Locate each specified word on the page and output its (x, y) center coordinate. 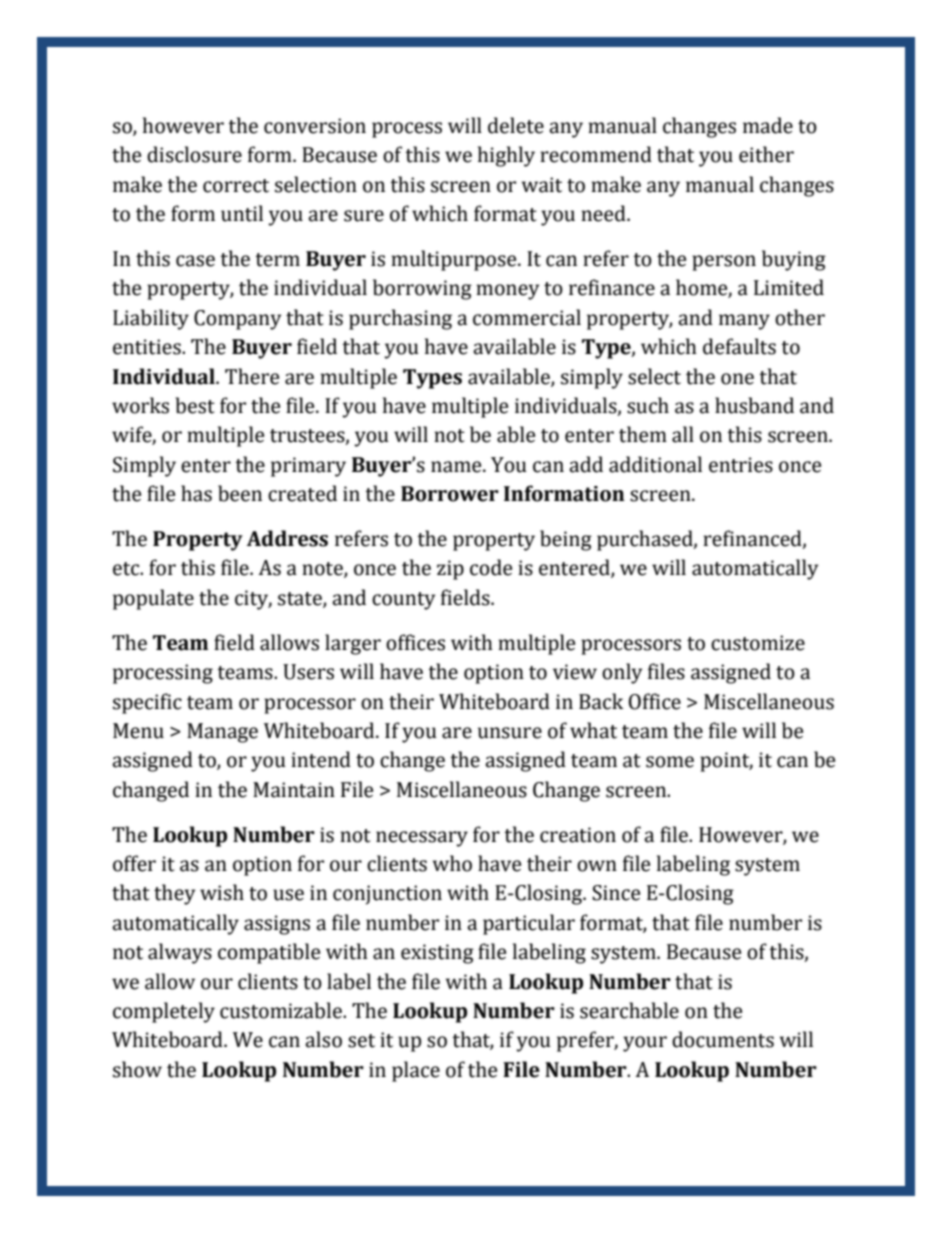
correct (236, 186)
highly (506, 156)
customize (758, 643)
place (416, 1071)
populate (153, 599)
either (766, 154)
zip (450, 570)
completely (164, 1012)
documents (723, 1039)
